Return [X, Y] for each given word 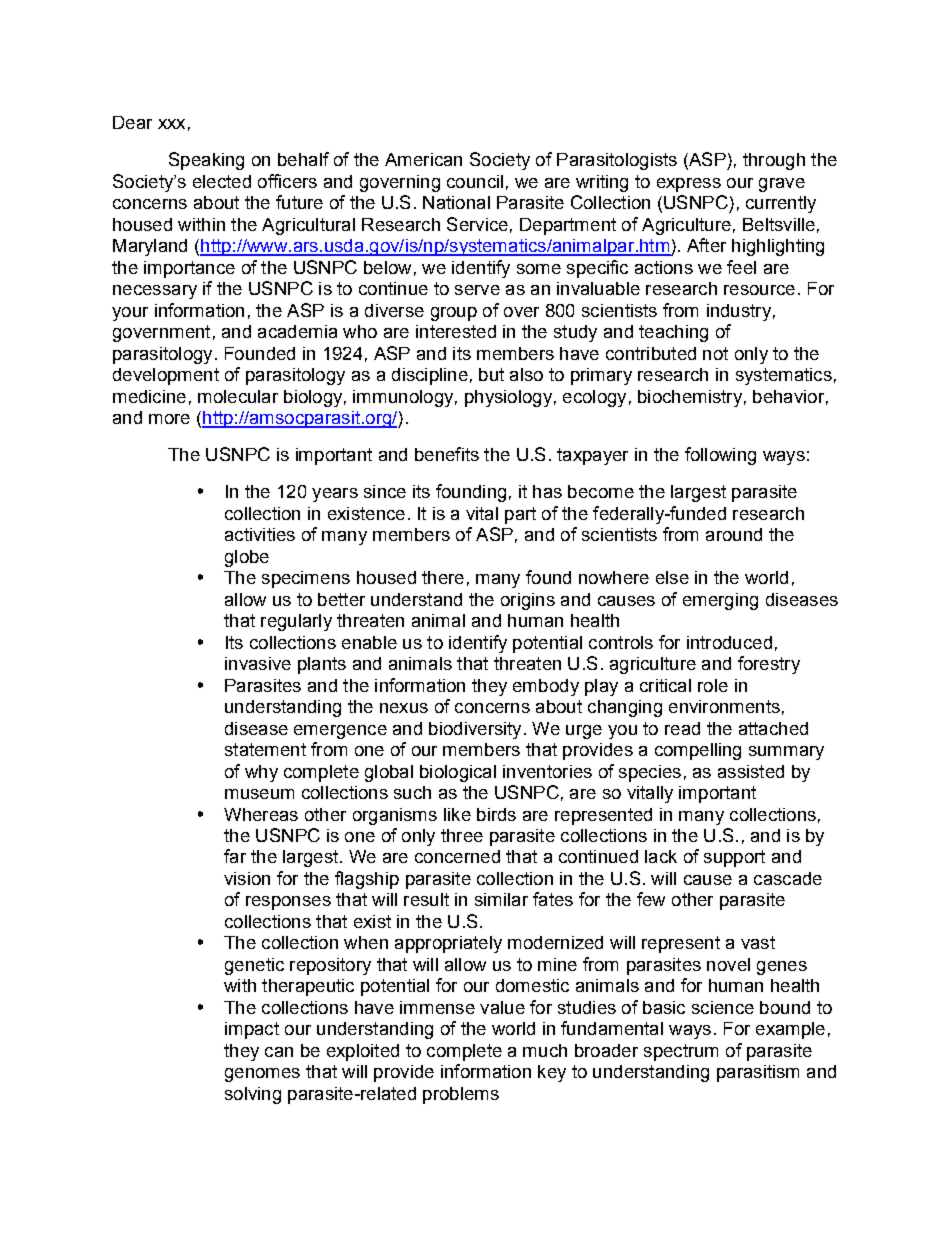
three [462, 835]
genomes [262, 1075]
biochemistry [690, 398]
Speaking [206, 161]
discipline [430, 376]
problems [461, 1095]
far [235, 856]
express [689, 185]
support [734, 858]
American [423, 159]
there [443, 577]
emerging [720, 601]
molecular [238, 396]
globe [247, 558]
